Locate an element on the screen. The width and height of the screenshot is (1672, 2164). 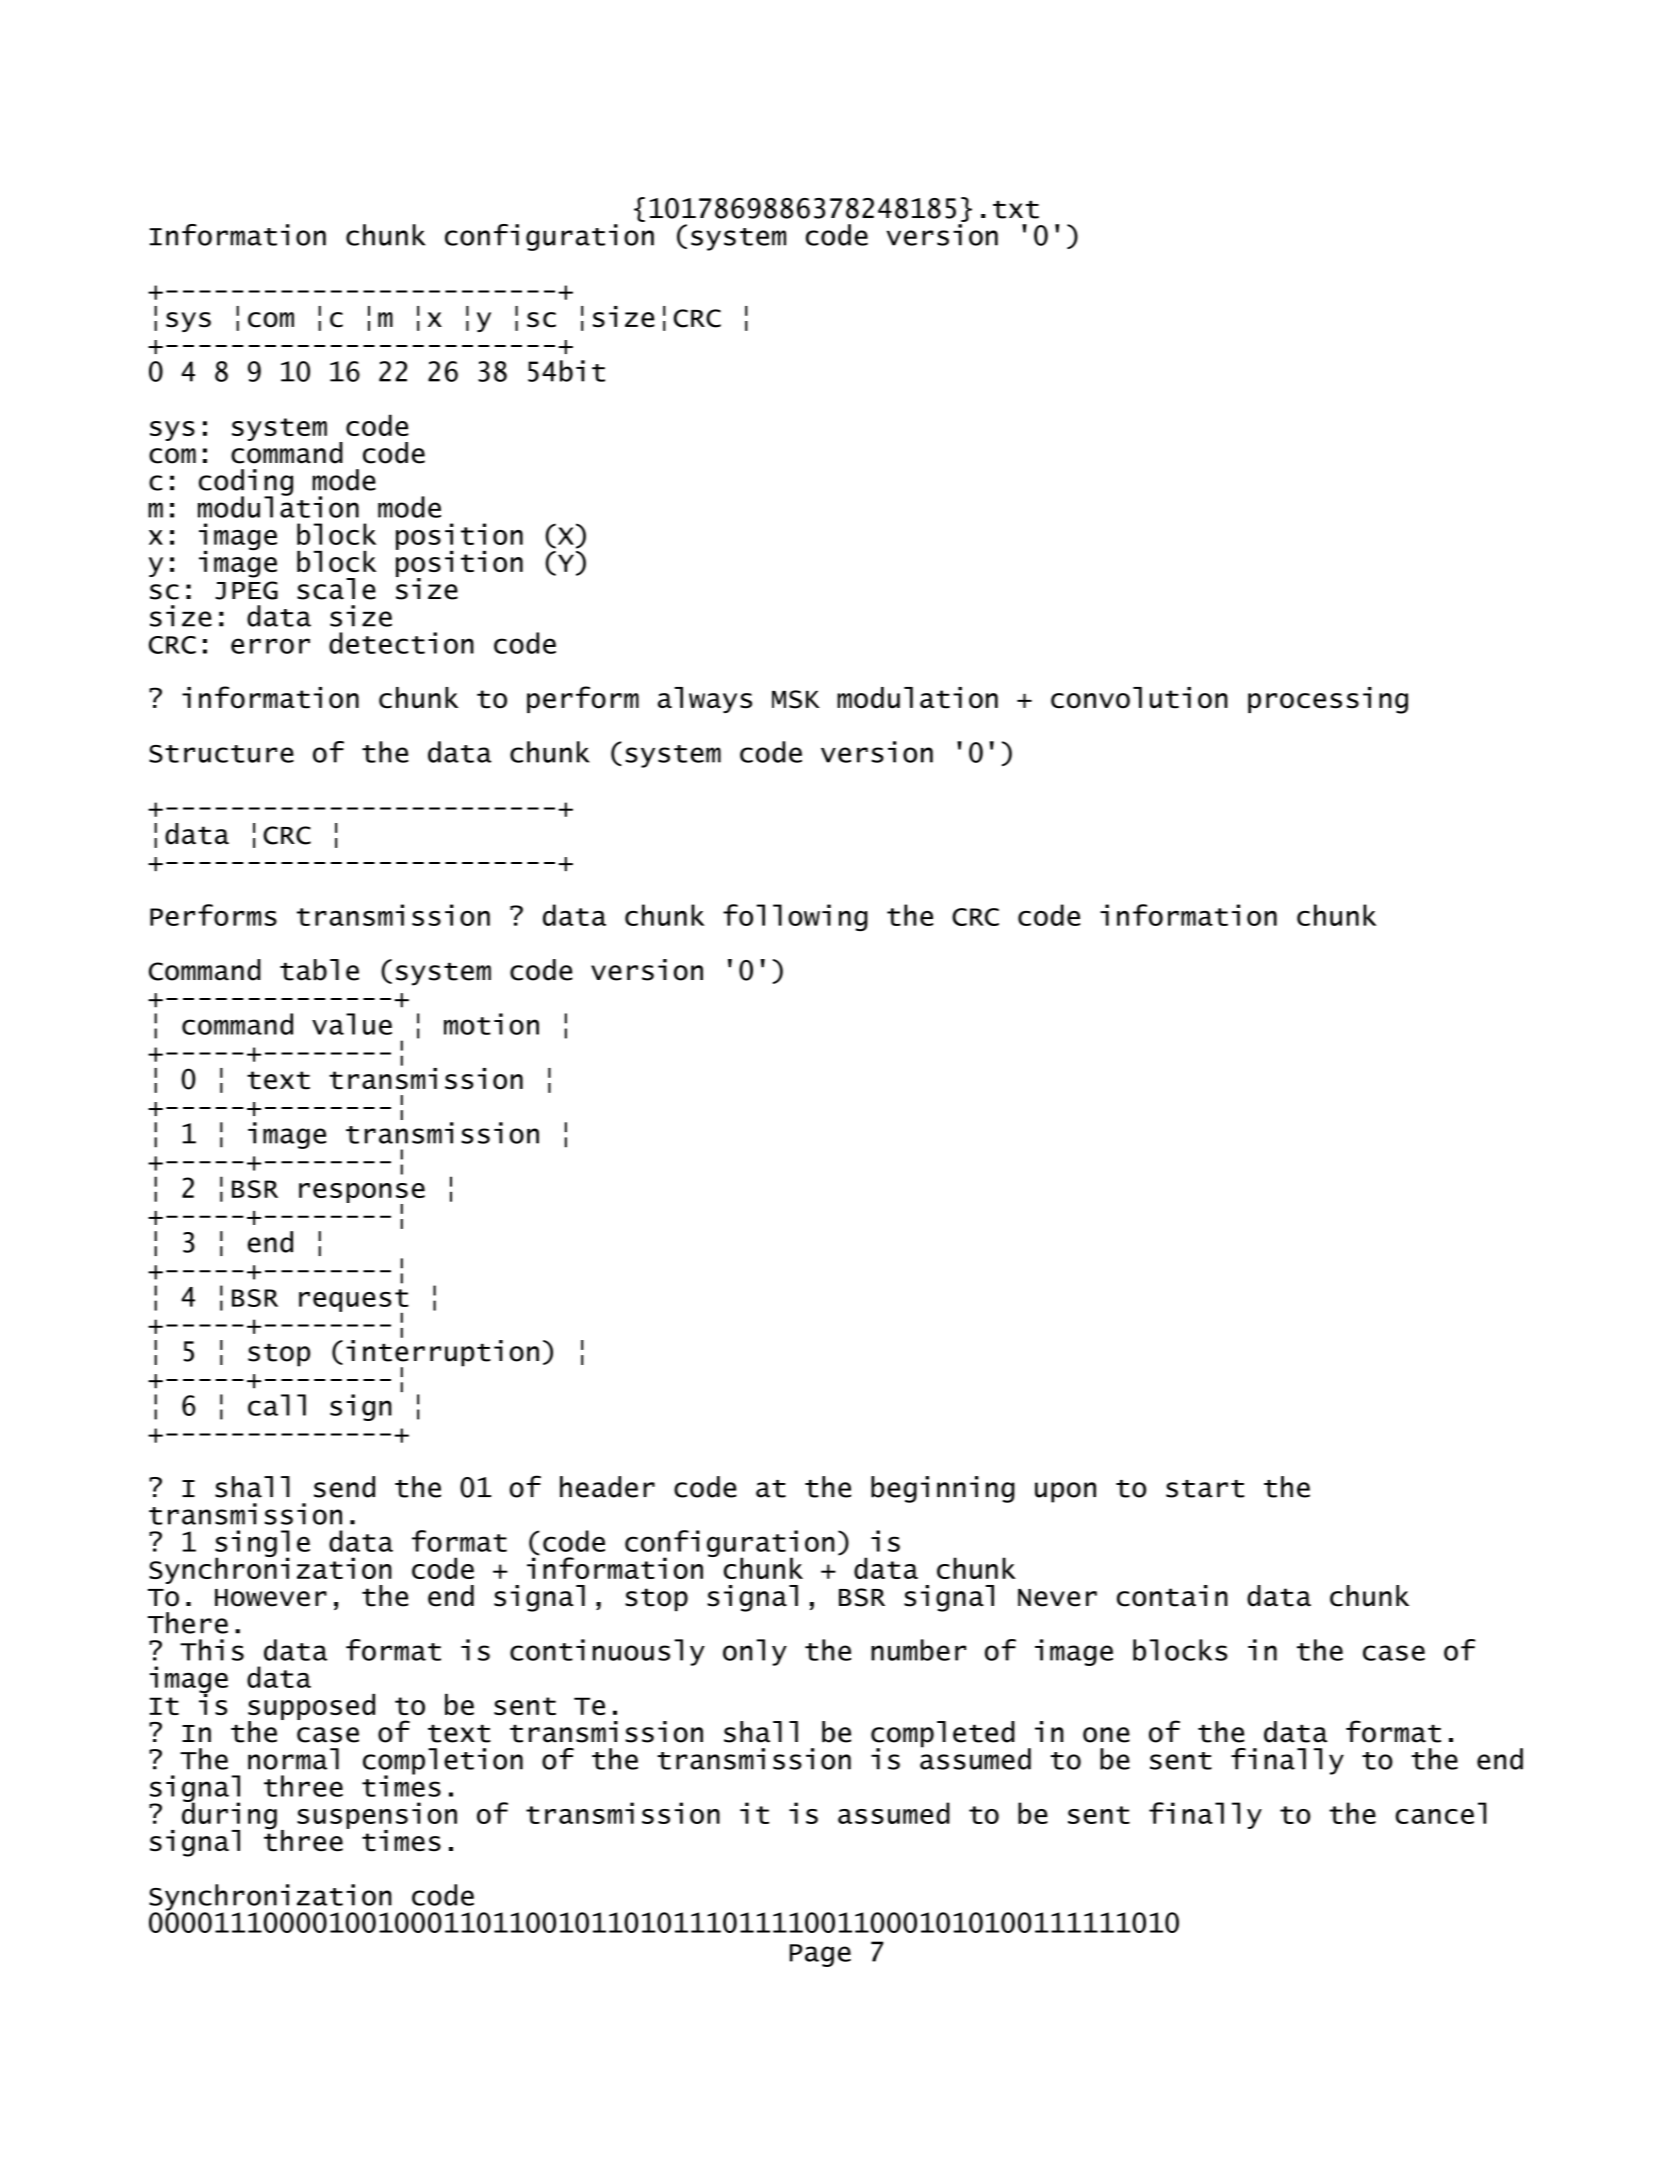
value is located at coordinates (352, 1024).
